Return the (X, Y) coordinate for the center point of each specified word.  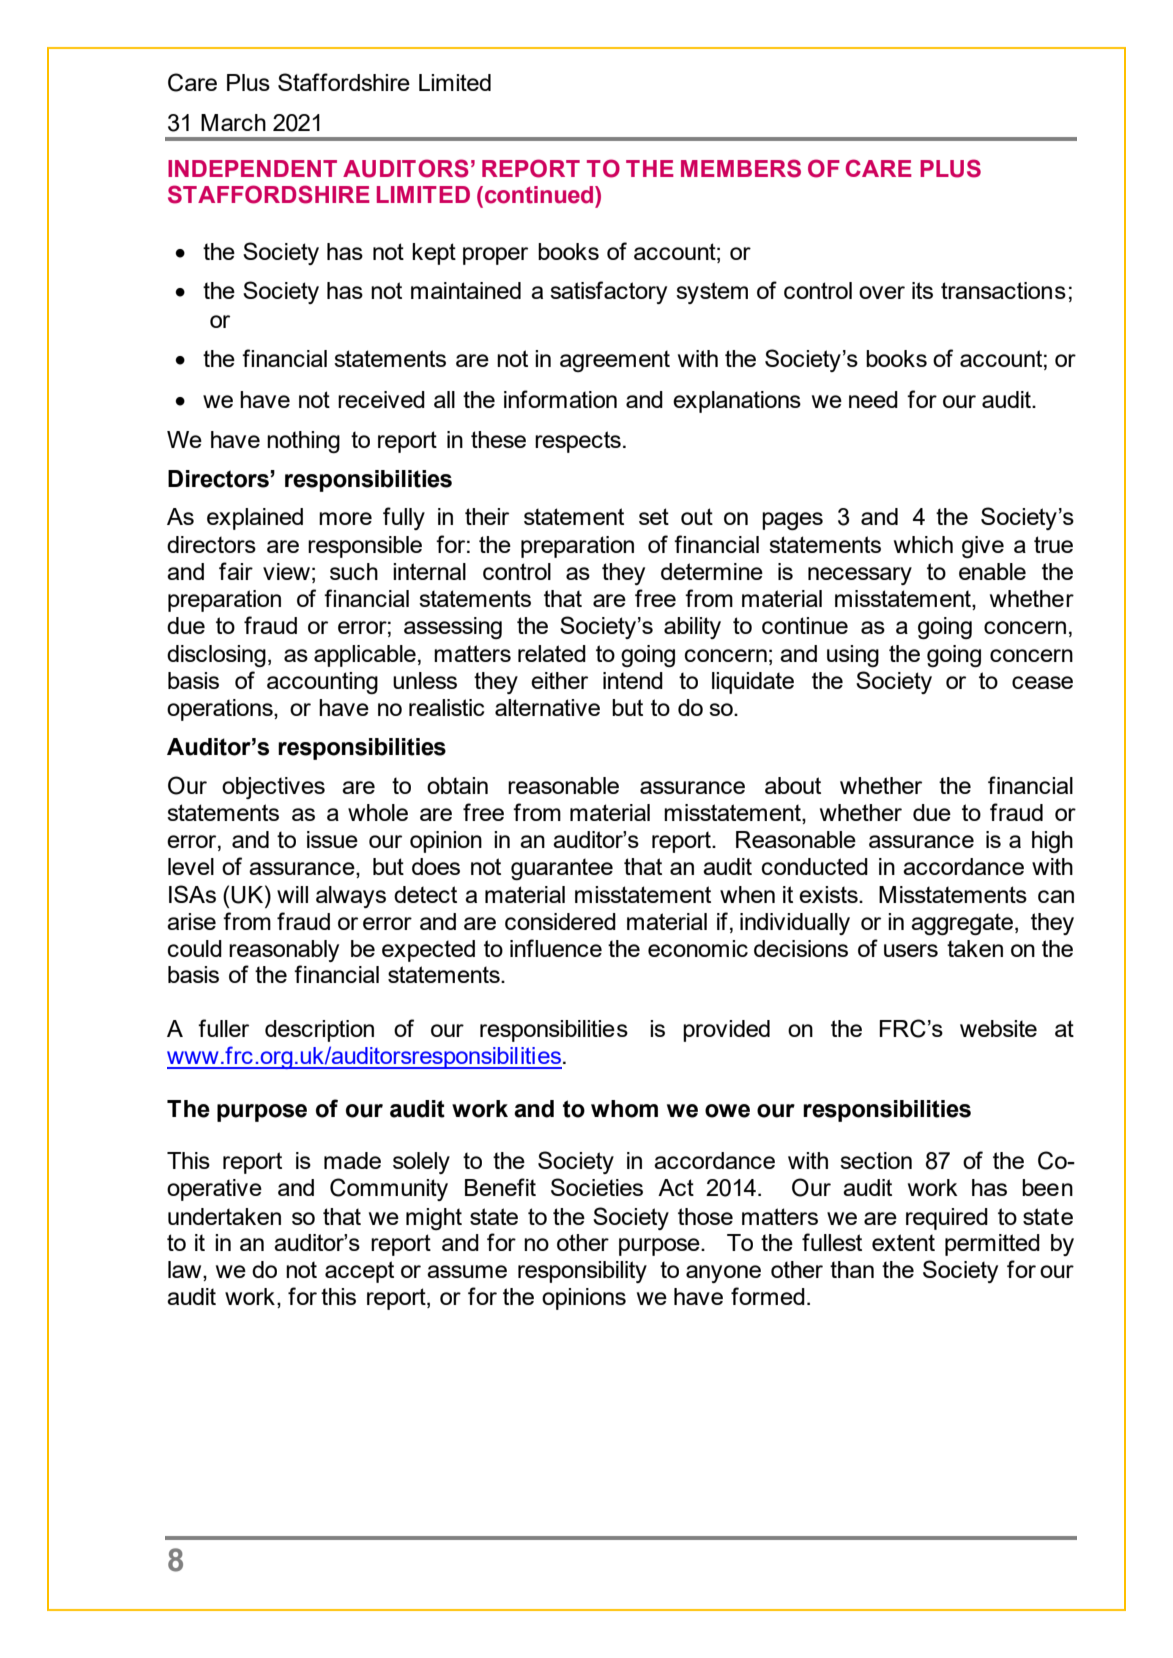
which (923, 544)
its (922, 290)
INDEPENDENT (252, 168)
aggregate (963, 924)
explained (255, 519)
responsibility (582, 1272)
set (654, 516)
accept (359, 1272)
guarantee (562, 869)
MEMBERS (741, 168)
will (292, 894)
